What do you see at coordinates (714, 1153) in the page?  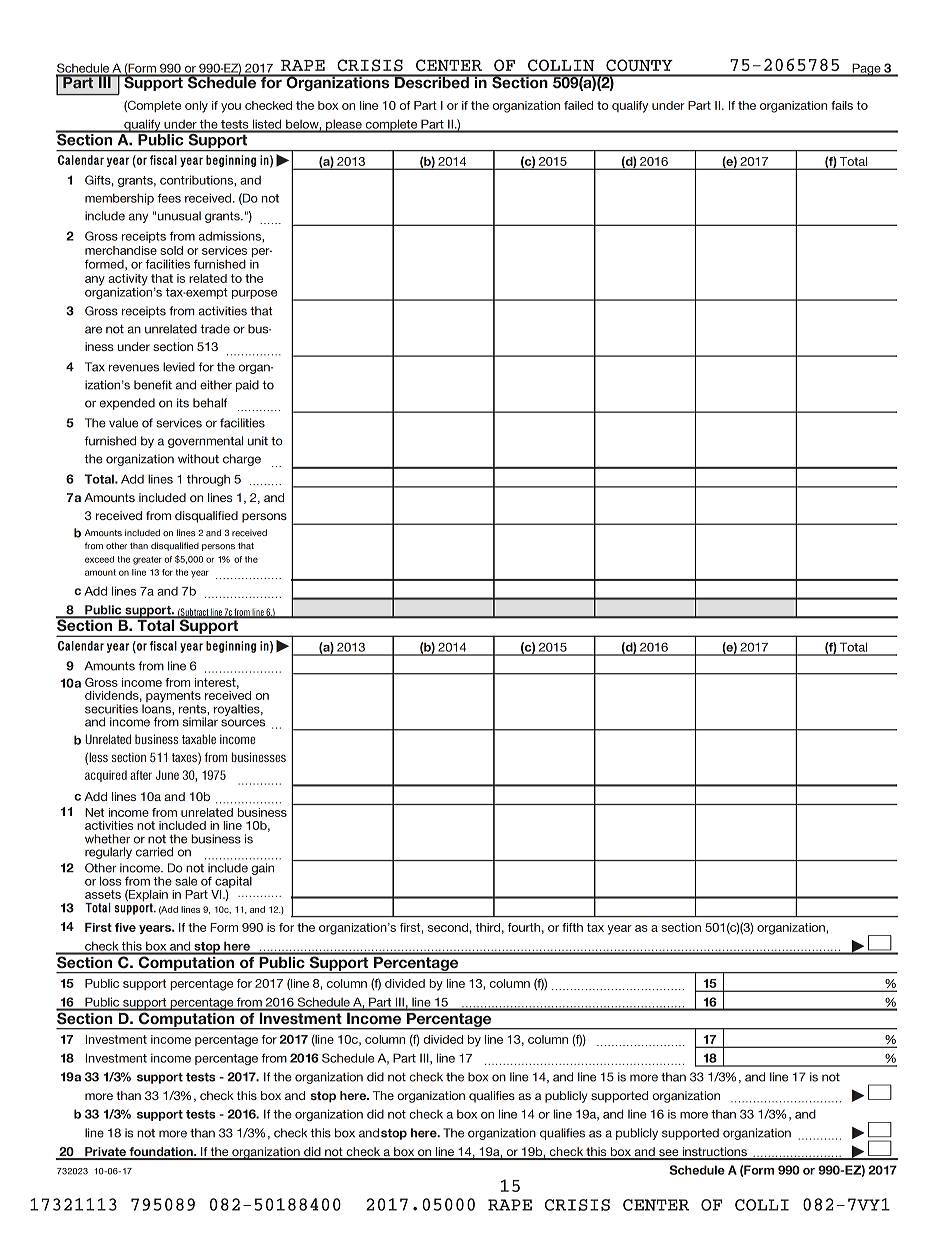 I see `instructions` at bounding box center [714, 1153].
